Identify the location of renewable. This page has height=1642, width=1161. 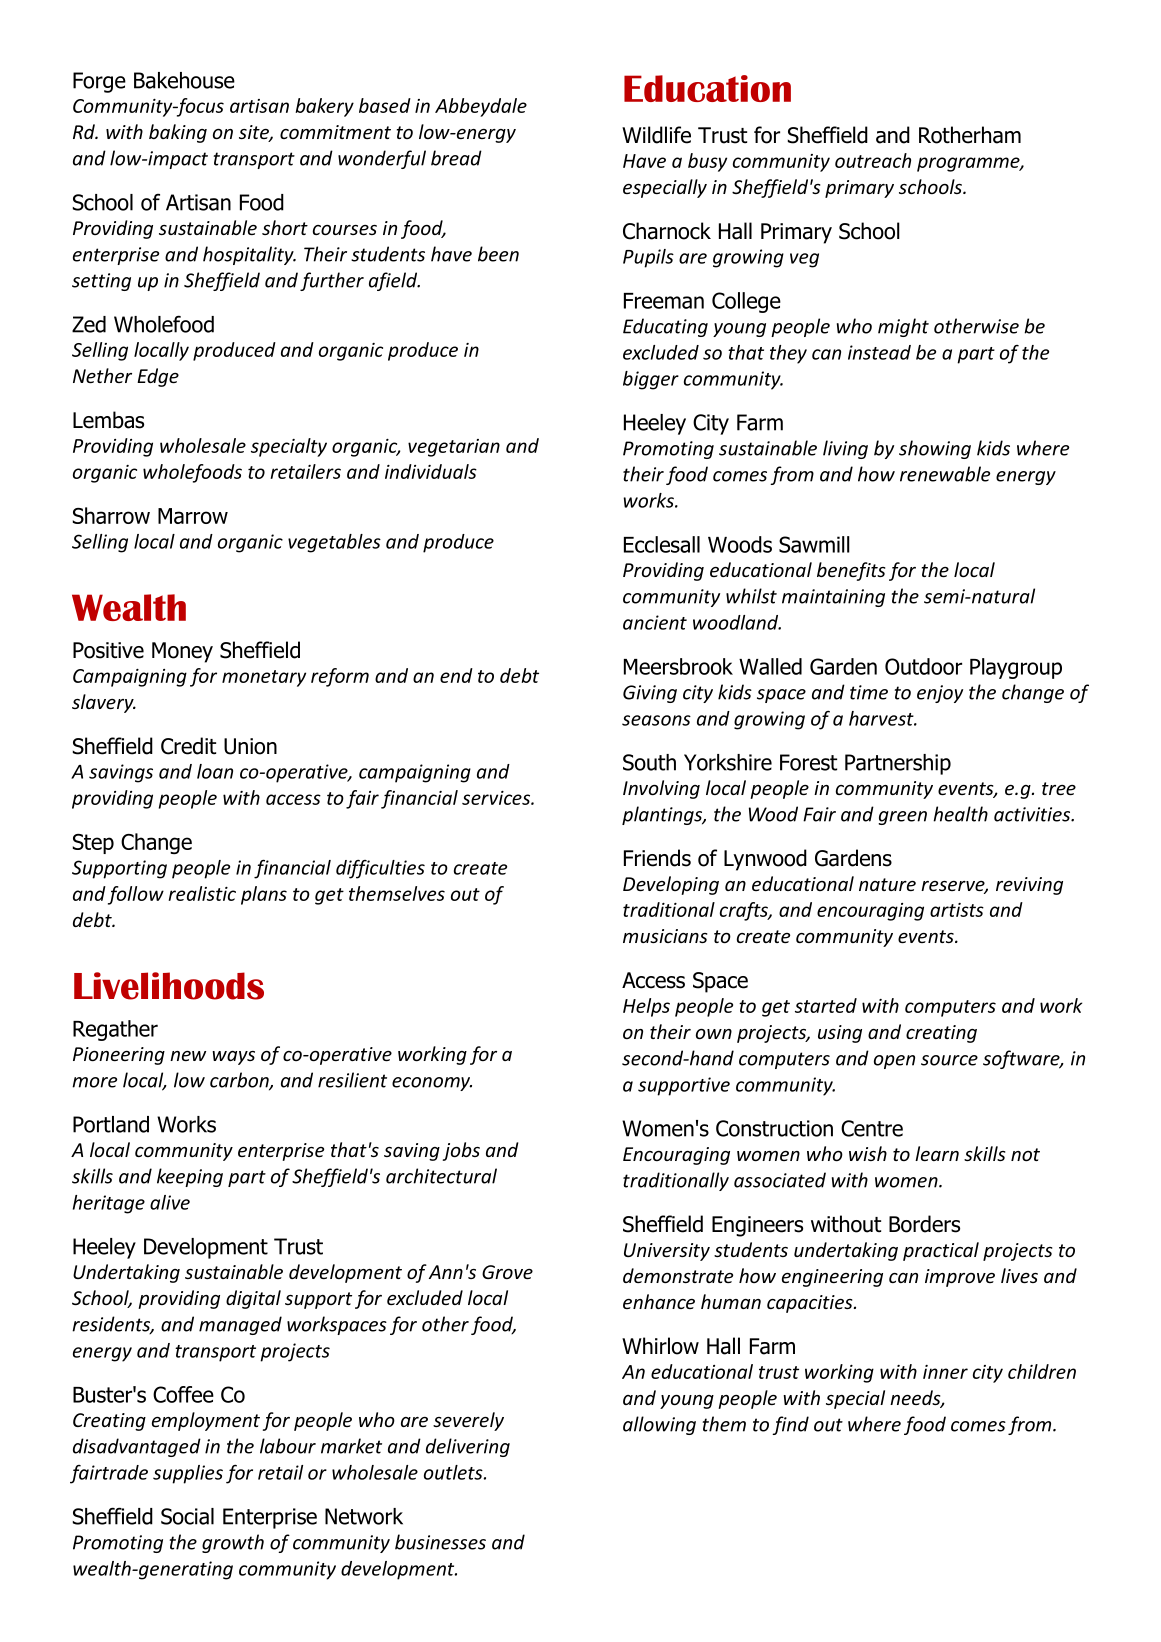
(945, 474).
